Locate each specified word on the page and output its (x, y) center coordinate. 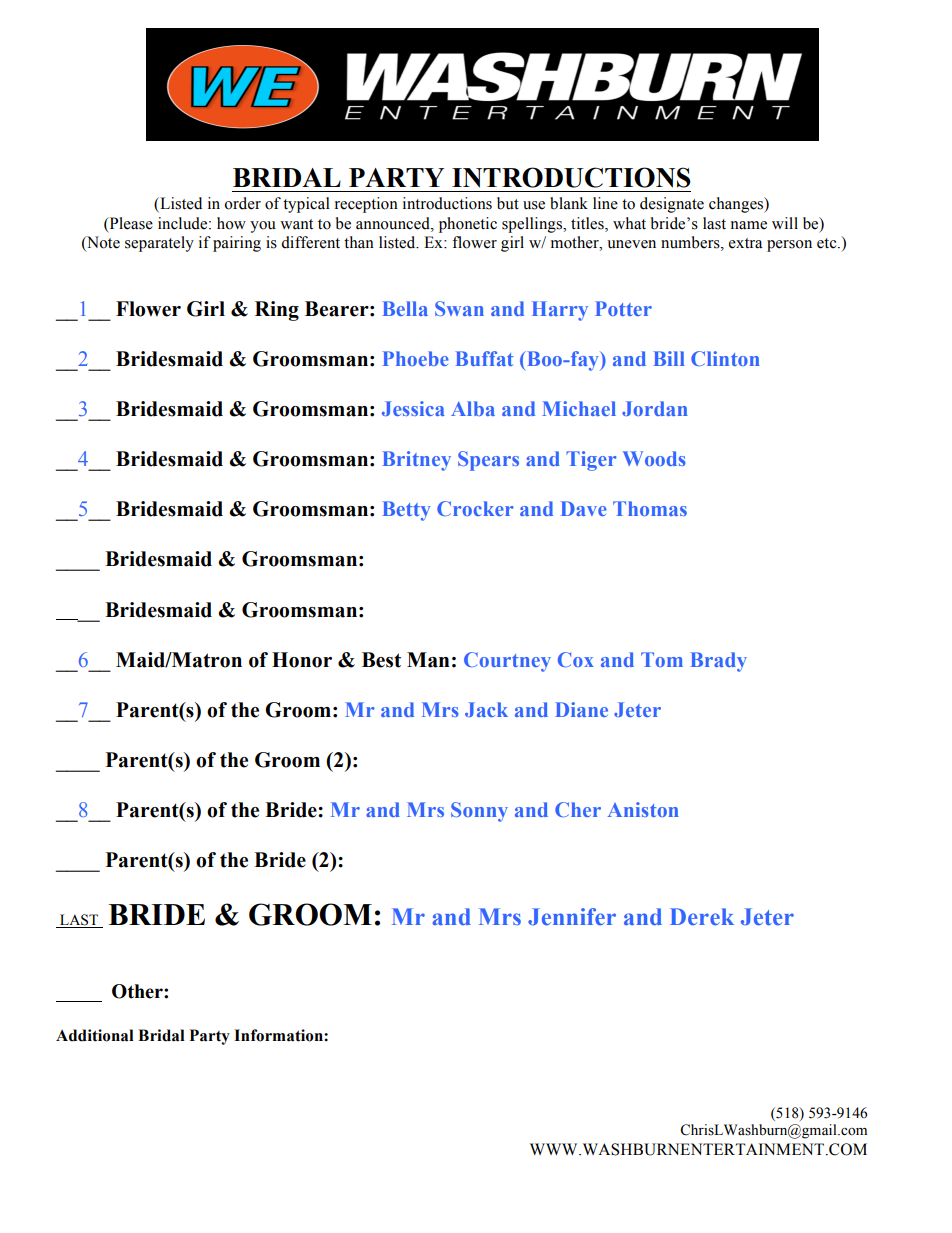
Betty (407, 511)
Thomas (650, 508)
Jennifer (572, 916)
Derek (702, 916)
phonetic (468, 225)
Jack (486, 709)
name (749, 225)
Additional (95, 1035)
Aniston (643, 809)
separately (159, 244)
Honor (302, 660)
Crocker (475, 508)
